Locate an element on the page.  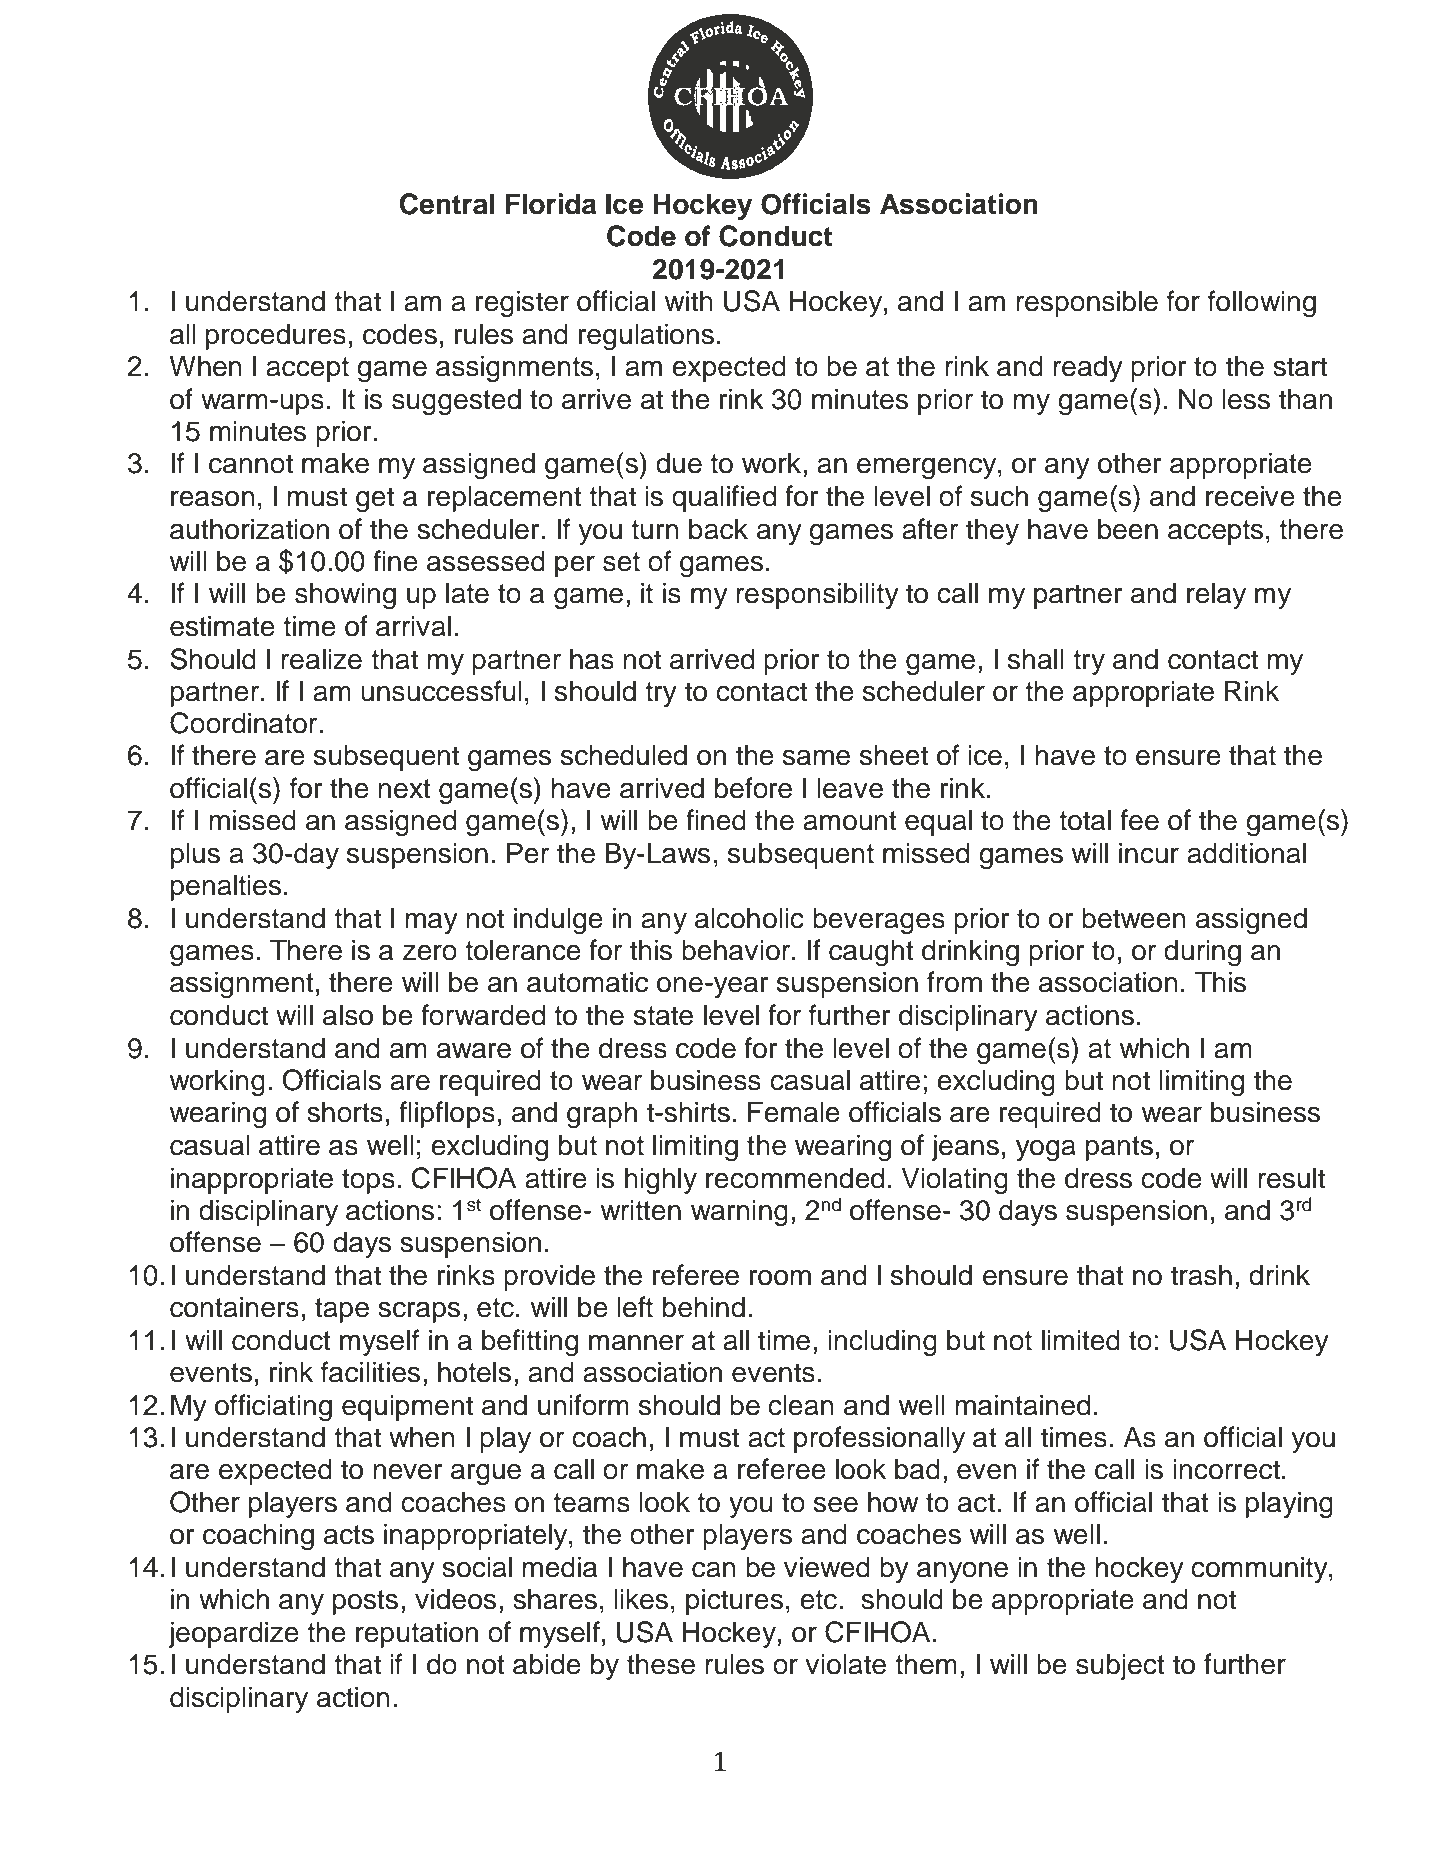
Central is located at coordinates (447, 204).
